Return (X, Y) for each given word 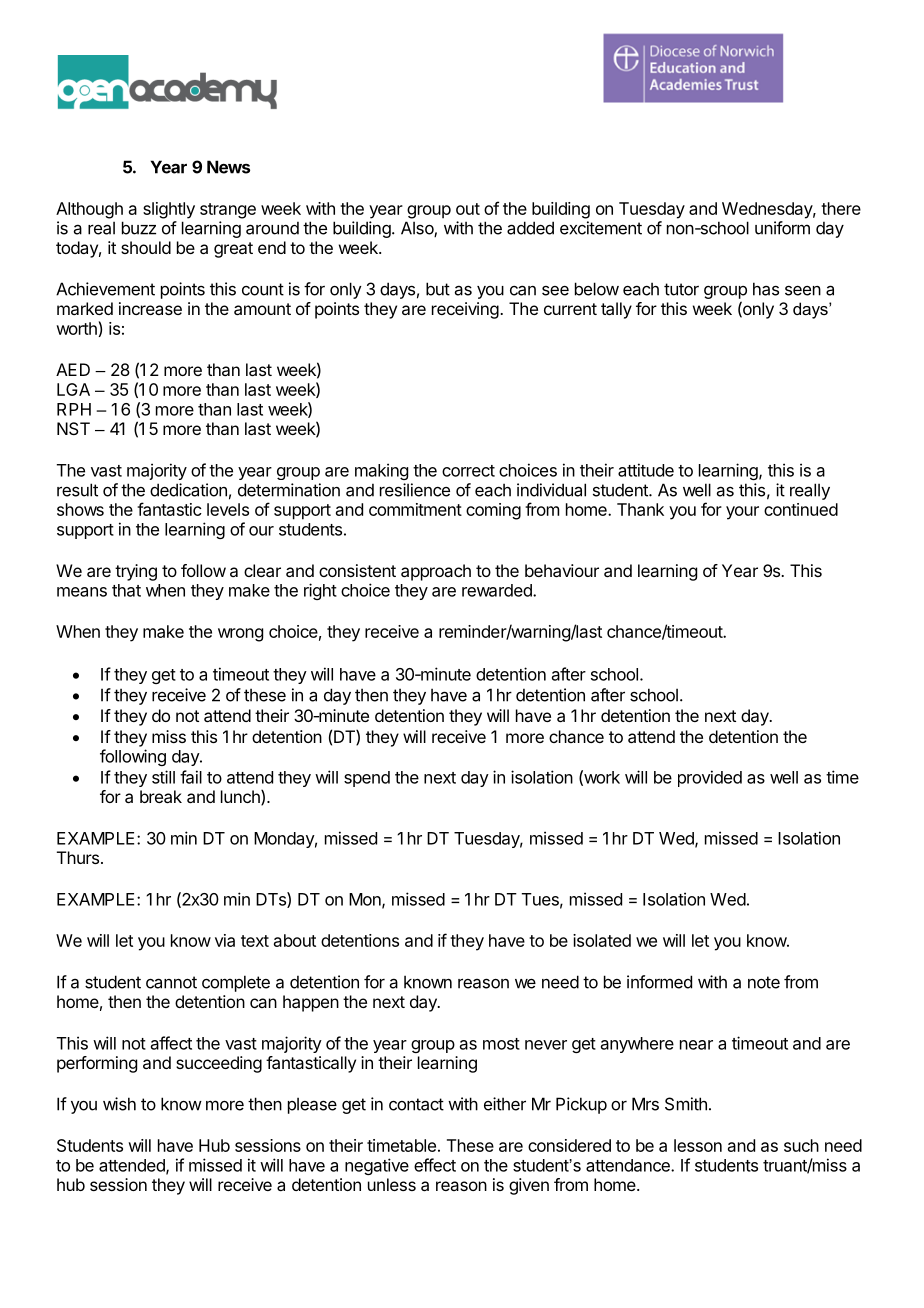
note (764, 982)
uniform (782, 228)
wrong (240, 635)
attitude (646, 470)
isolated (602, 940)
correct (468, 471)
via (225, 940)
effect (435, 1165)
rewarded (498, 590)
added (530, 228)
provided (710, 778)
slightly (169, 210)
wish (119, 1104)
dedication (188, 490)
